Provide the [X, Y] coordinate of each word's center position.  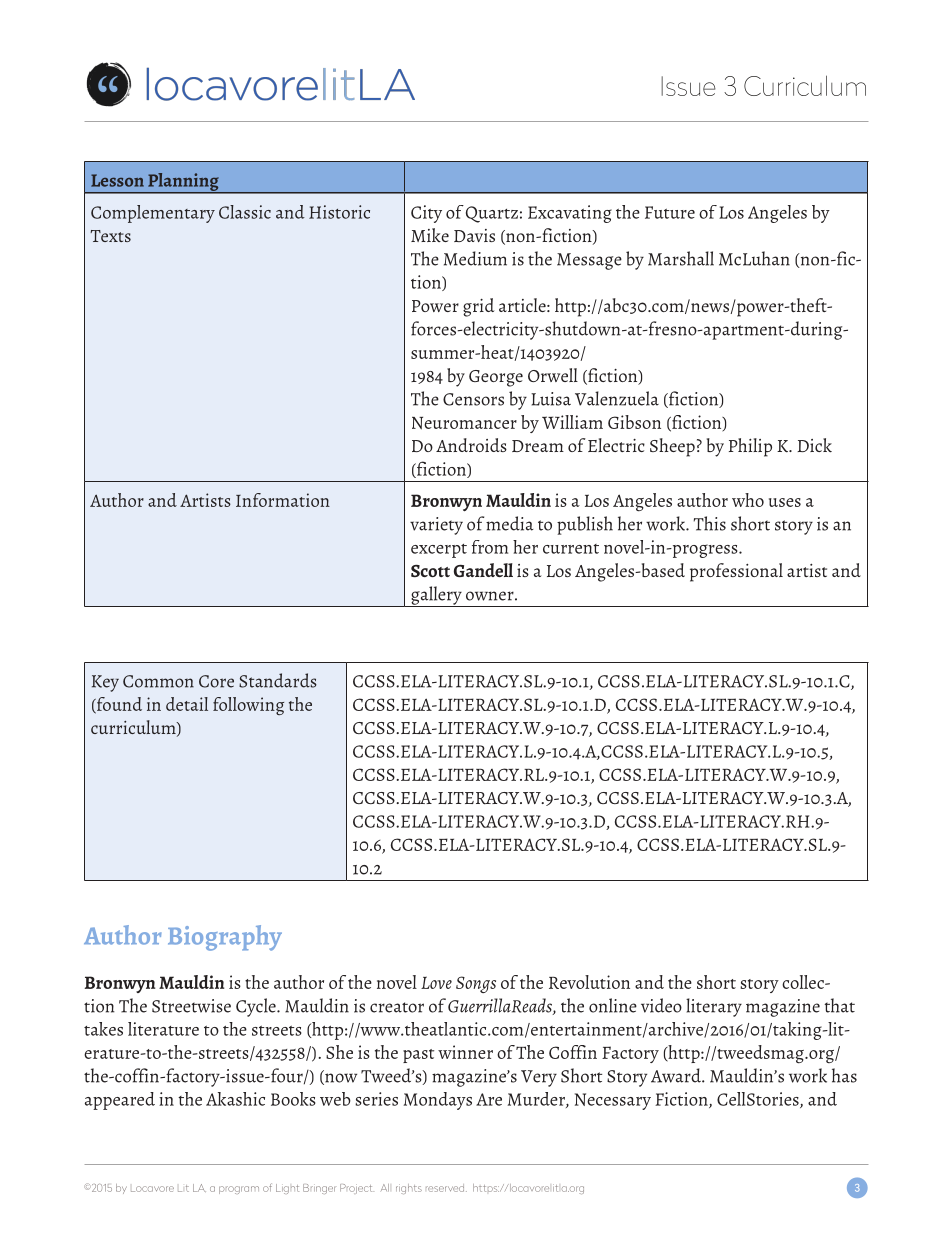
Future [670, 212]
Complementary [153, 214]
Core [216, 681]
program [239, 1190]
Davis [474, 235]
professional [736, 572]
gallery [436, 596]
